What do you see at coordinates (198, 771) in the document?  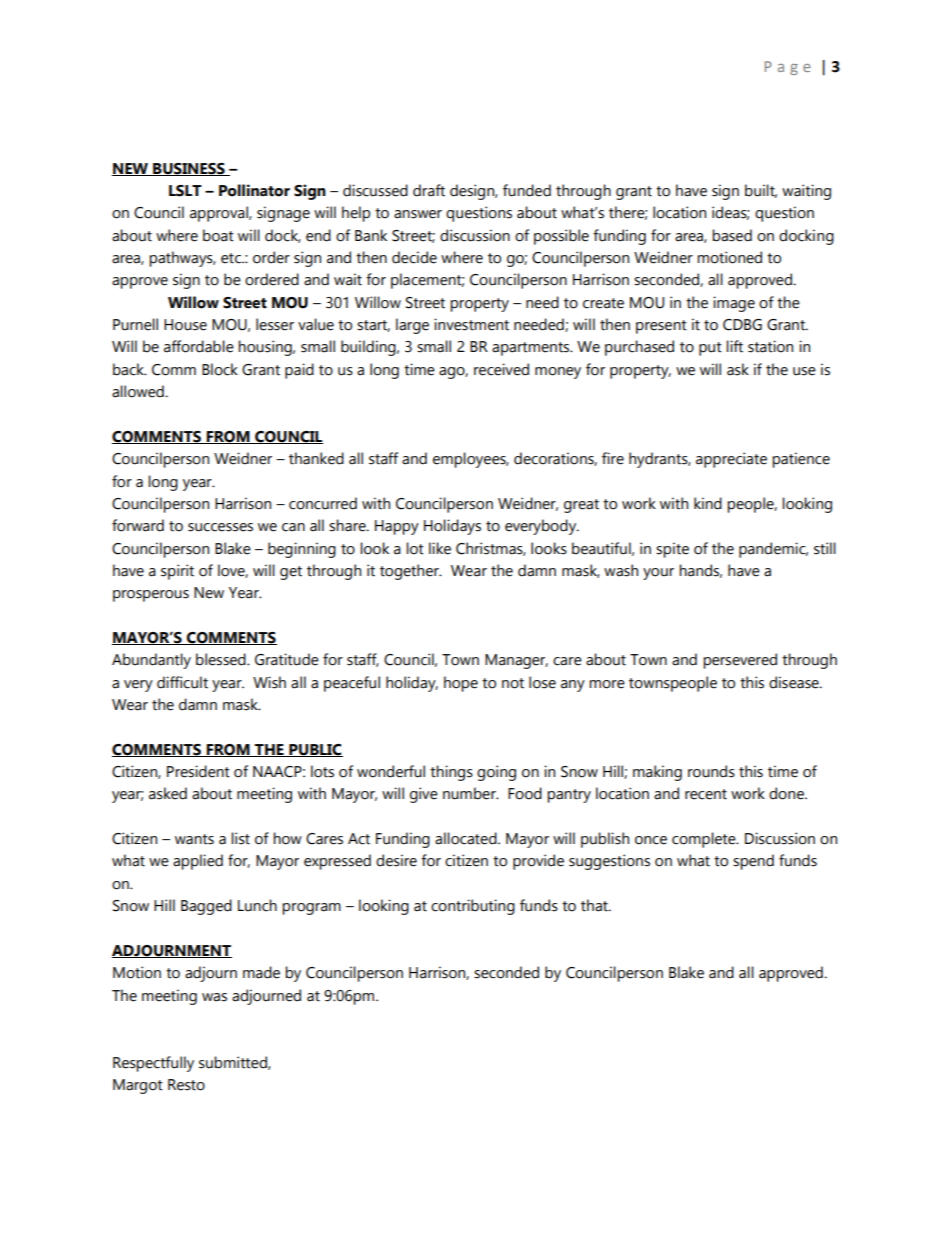 I see `President` at bounding box center [198, 771].
